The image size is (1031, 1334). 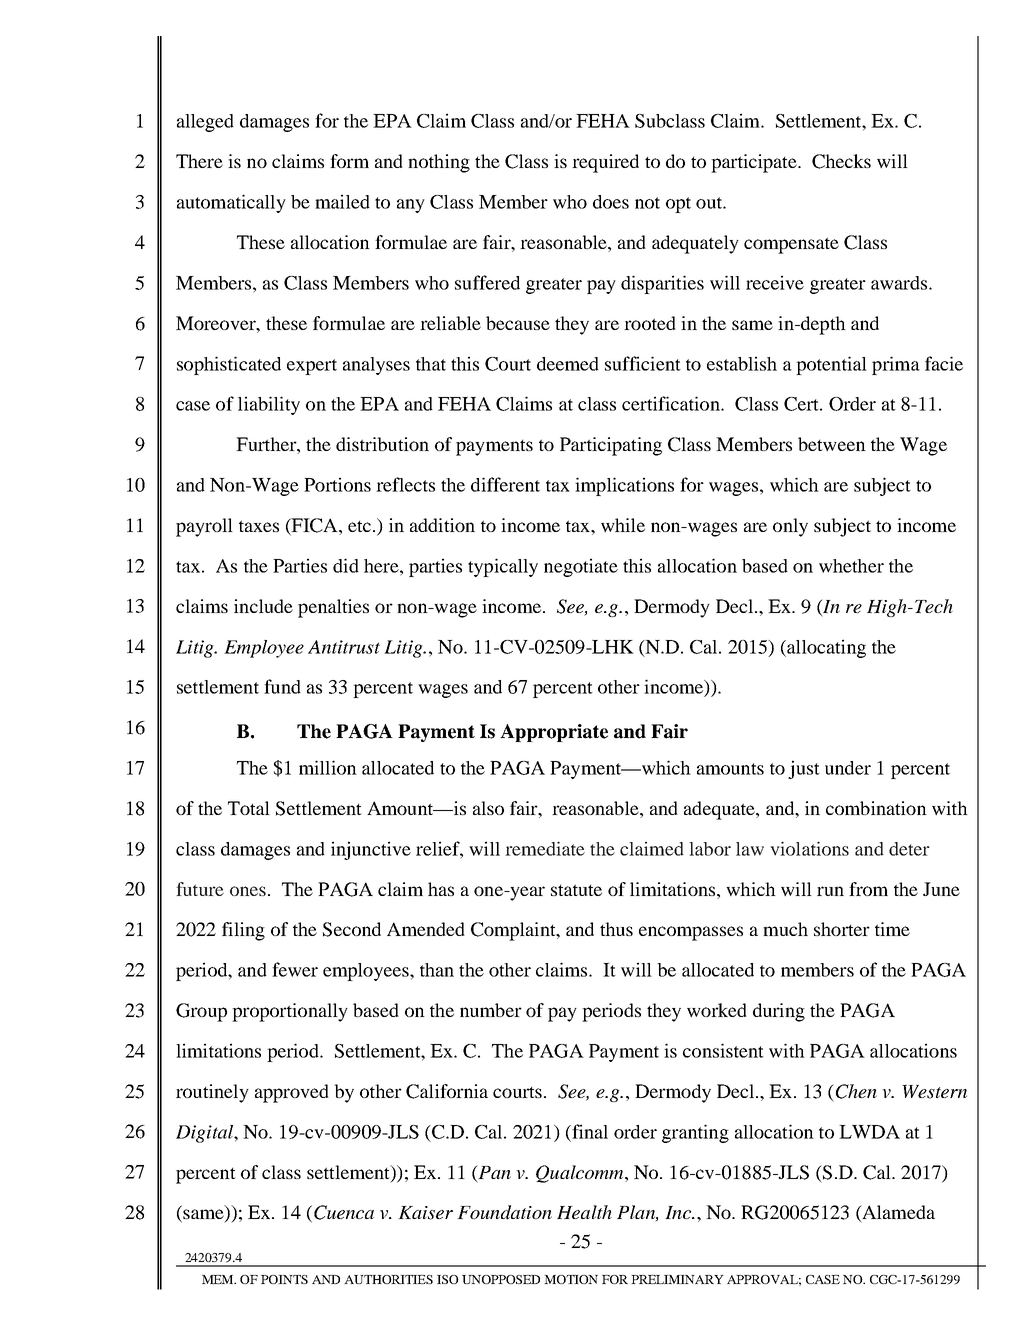 I want to click on mailed, so click(x=342, y=201).
